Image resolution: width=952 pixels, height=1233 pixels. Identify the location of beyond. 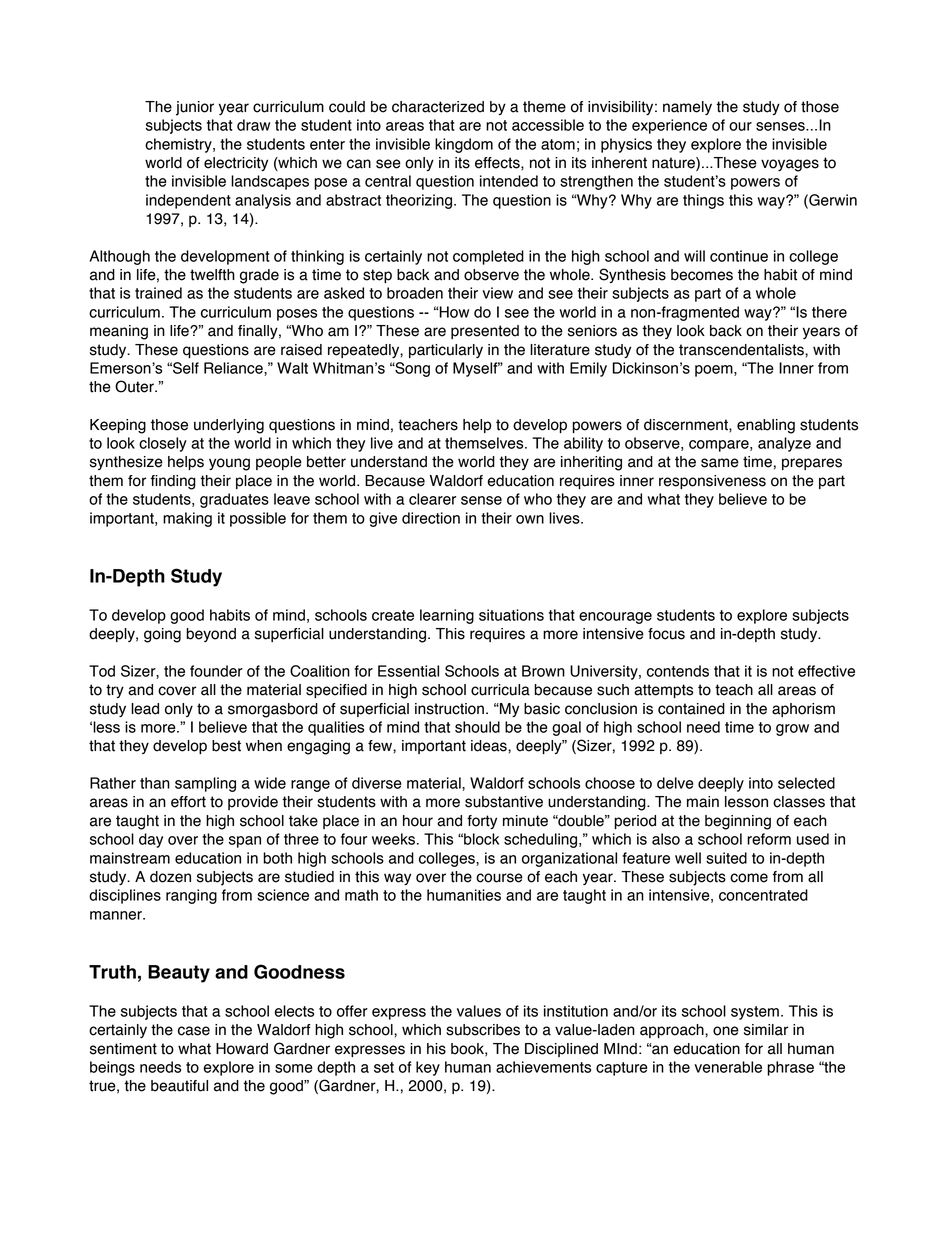
(211, 635).
